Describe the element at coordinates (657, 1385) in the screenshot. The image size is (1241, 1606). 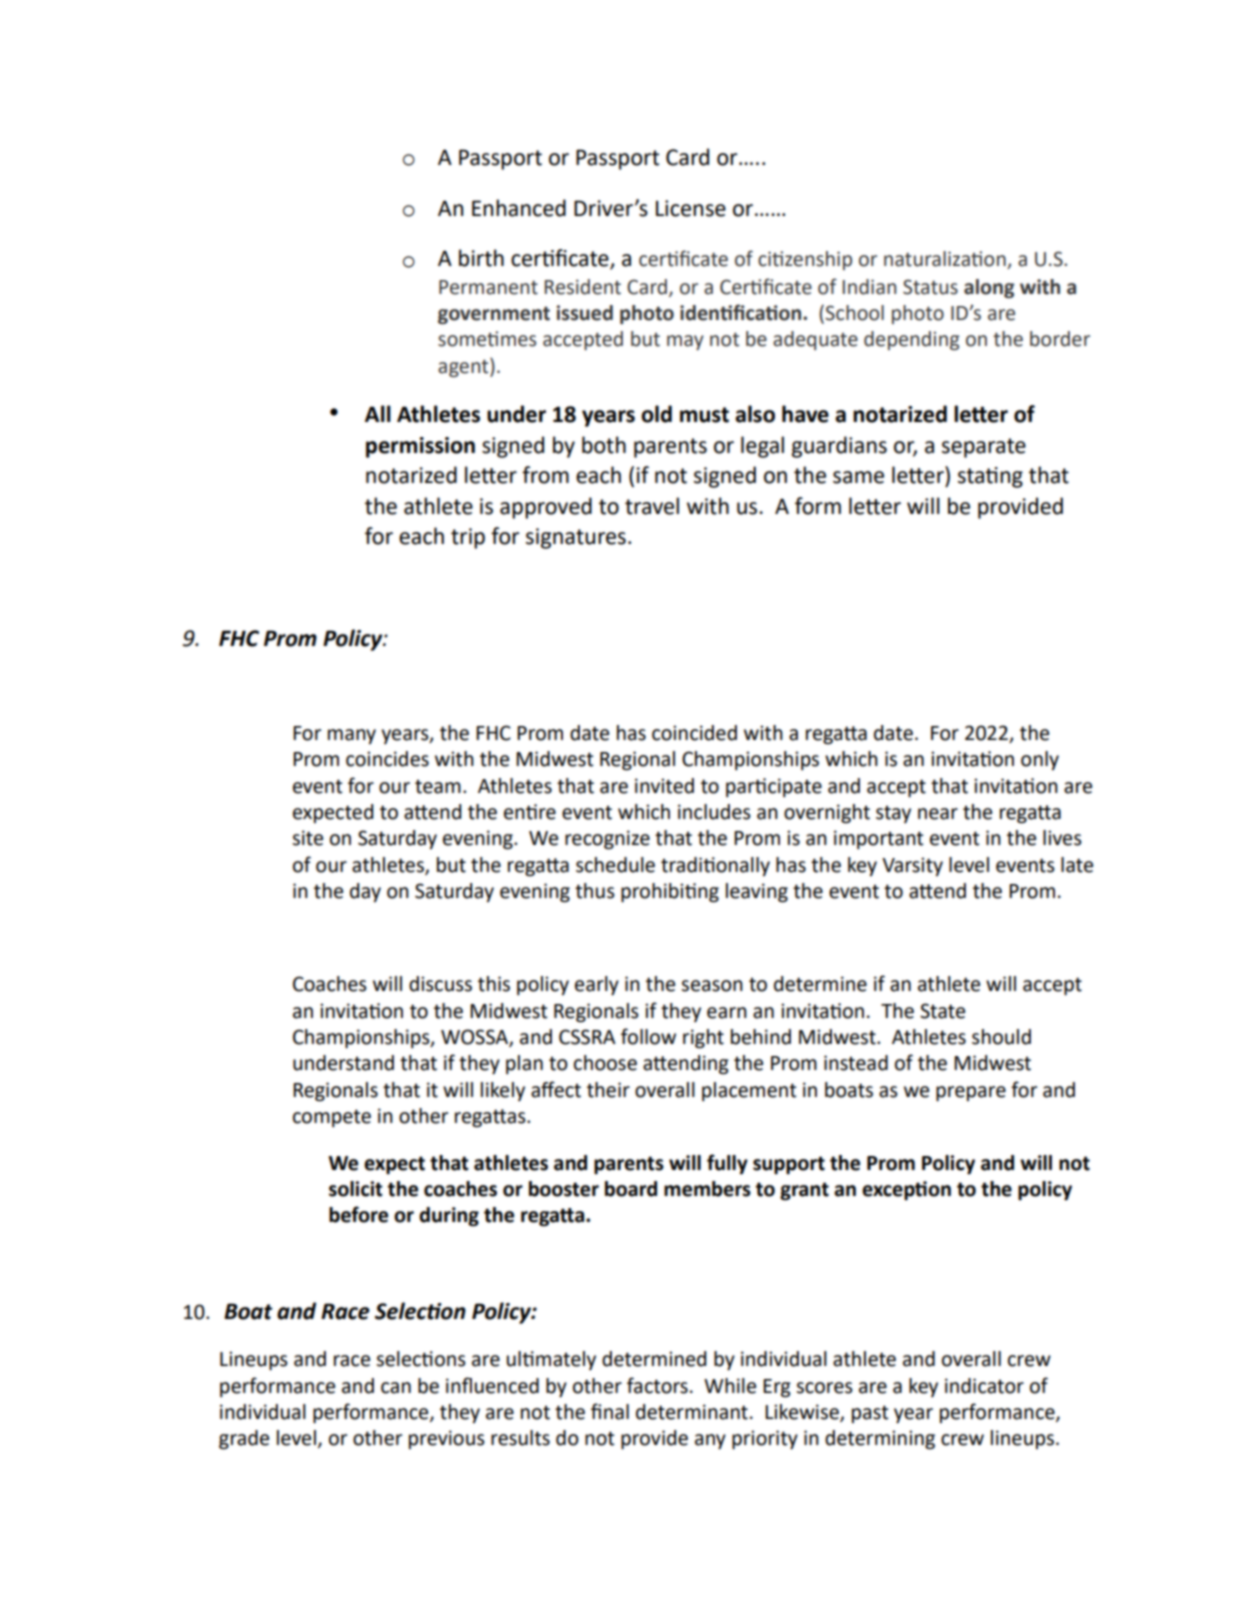
I see `factors` at that location.
